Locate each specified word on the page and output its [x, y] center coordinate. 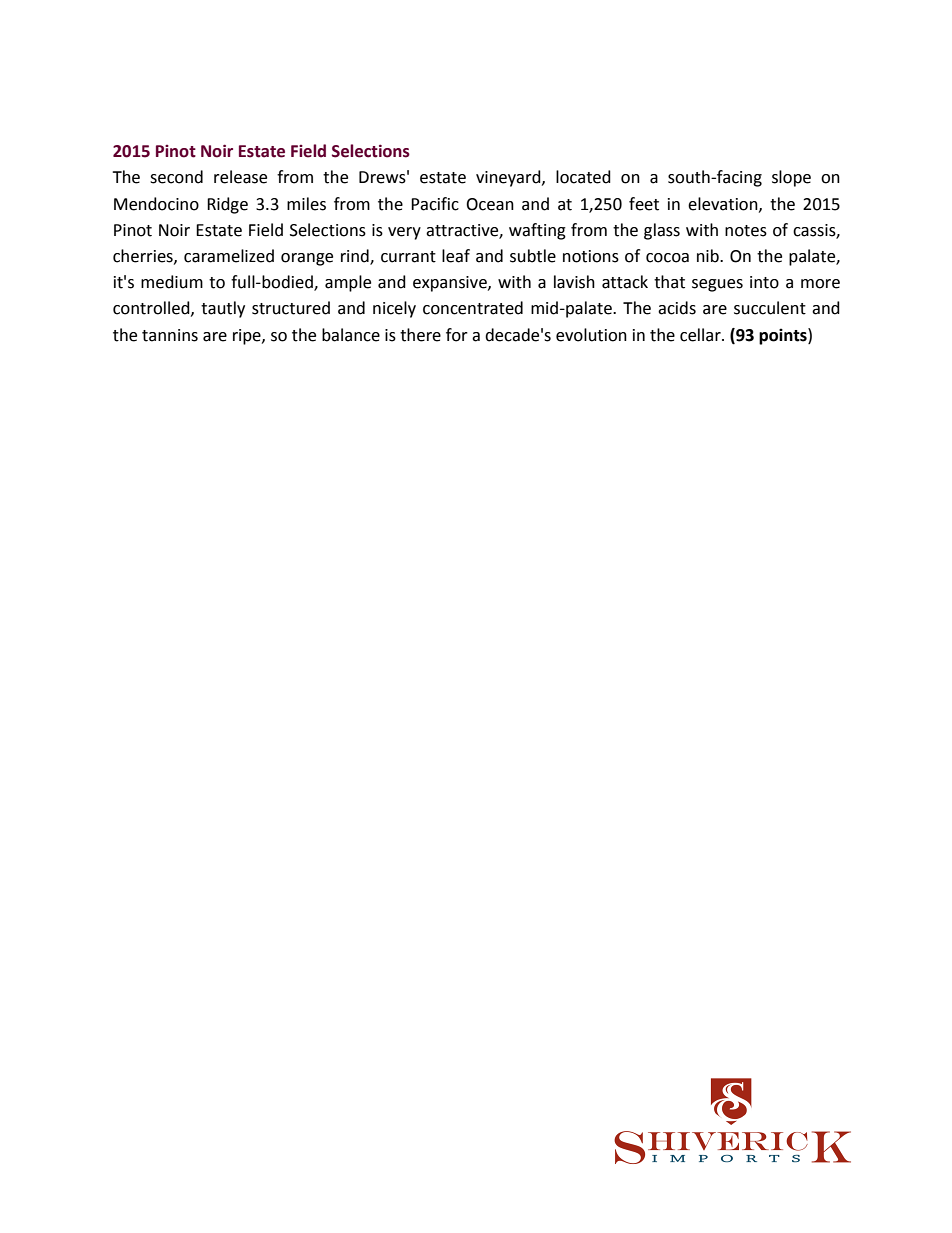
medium [172, 282]
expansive [451, 284]
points [784, 336]
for [457, 335]
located [583, 177]
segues [717, 285]
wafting [537, 231]
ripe [248, 337]
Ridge [227, 205]
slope [791, 178]
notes [746, 231]
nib [709, 256]
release [240, 177]
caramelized [229, 256]
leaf [456, 256]
